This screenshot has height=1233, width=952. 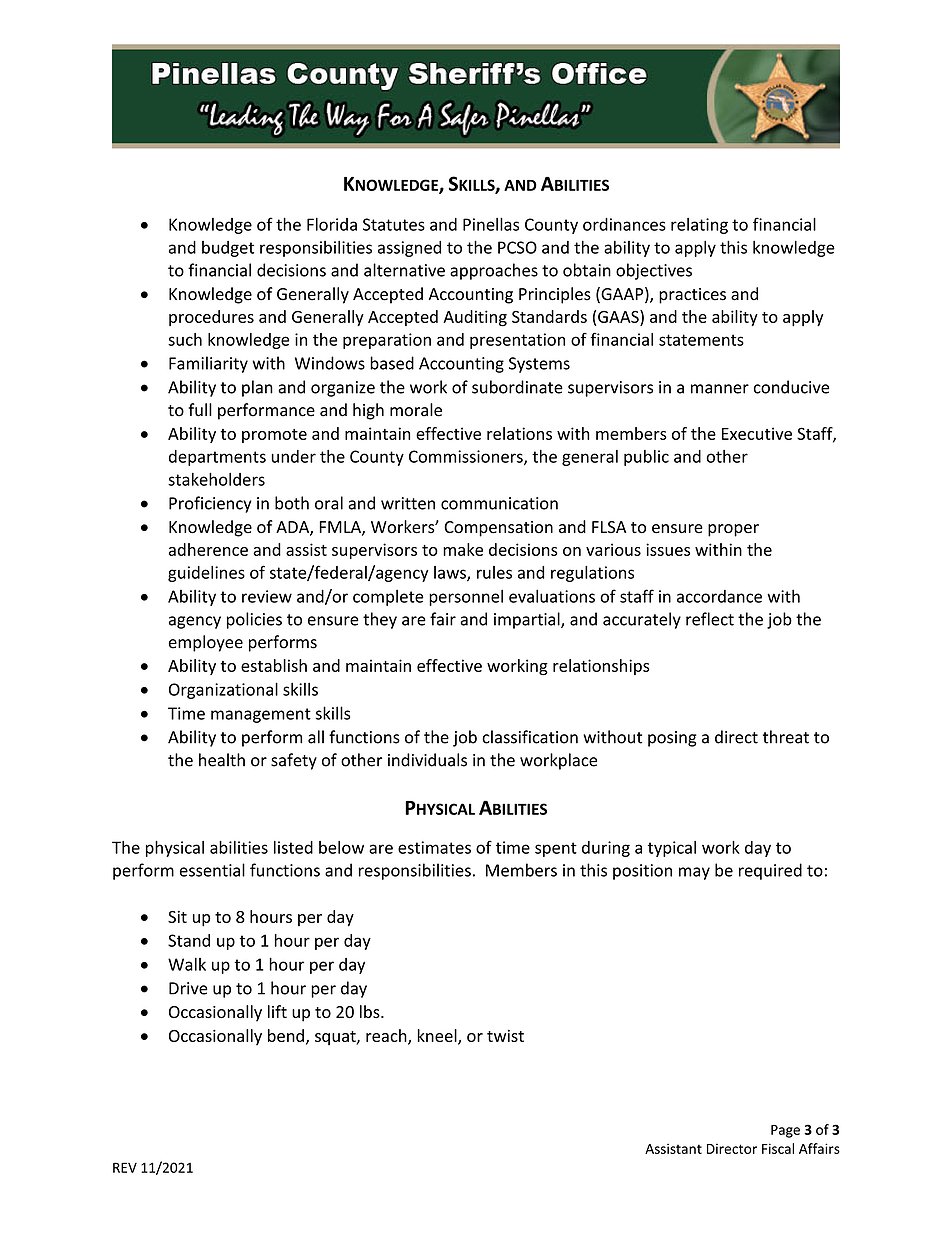 I want to click on bend, so click(x=286, y=1035).
